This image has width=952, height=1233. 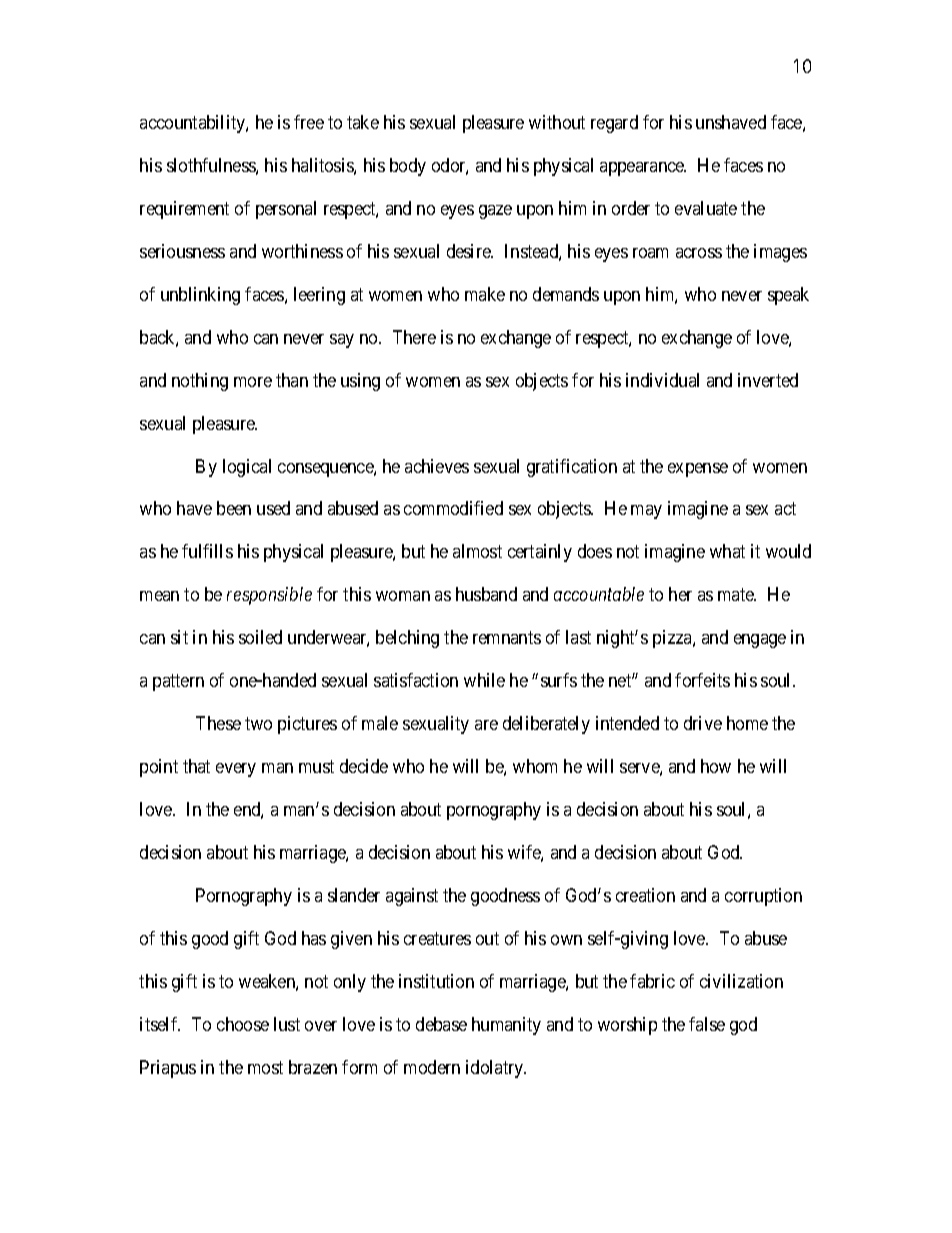 I want to click on free, so click(x=309, y=122).
